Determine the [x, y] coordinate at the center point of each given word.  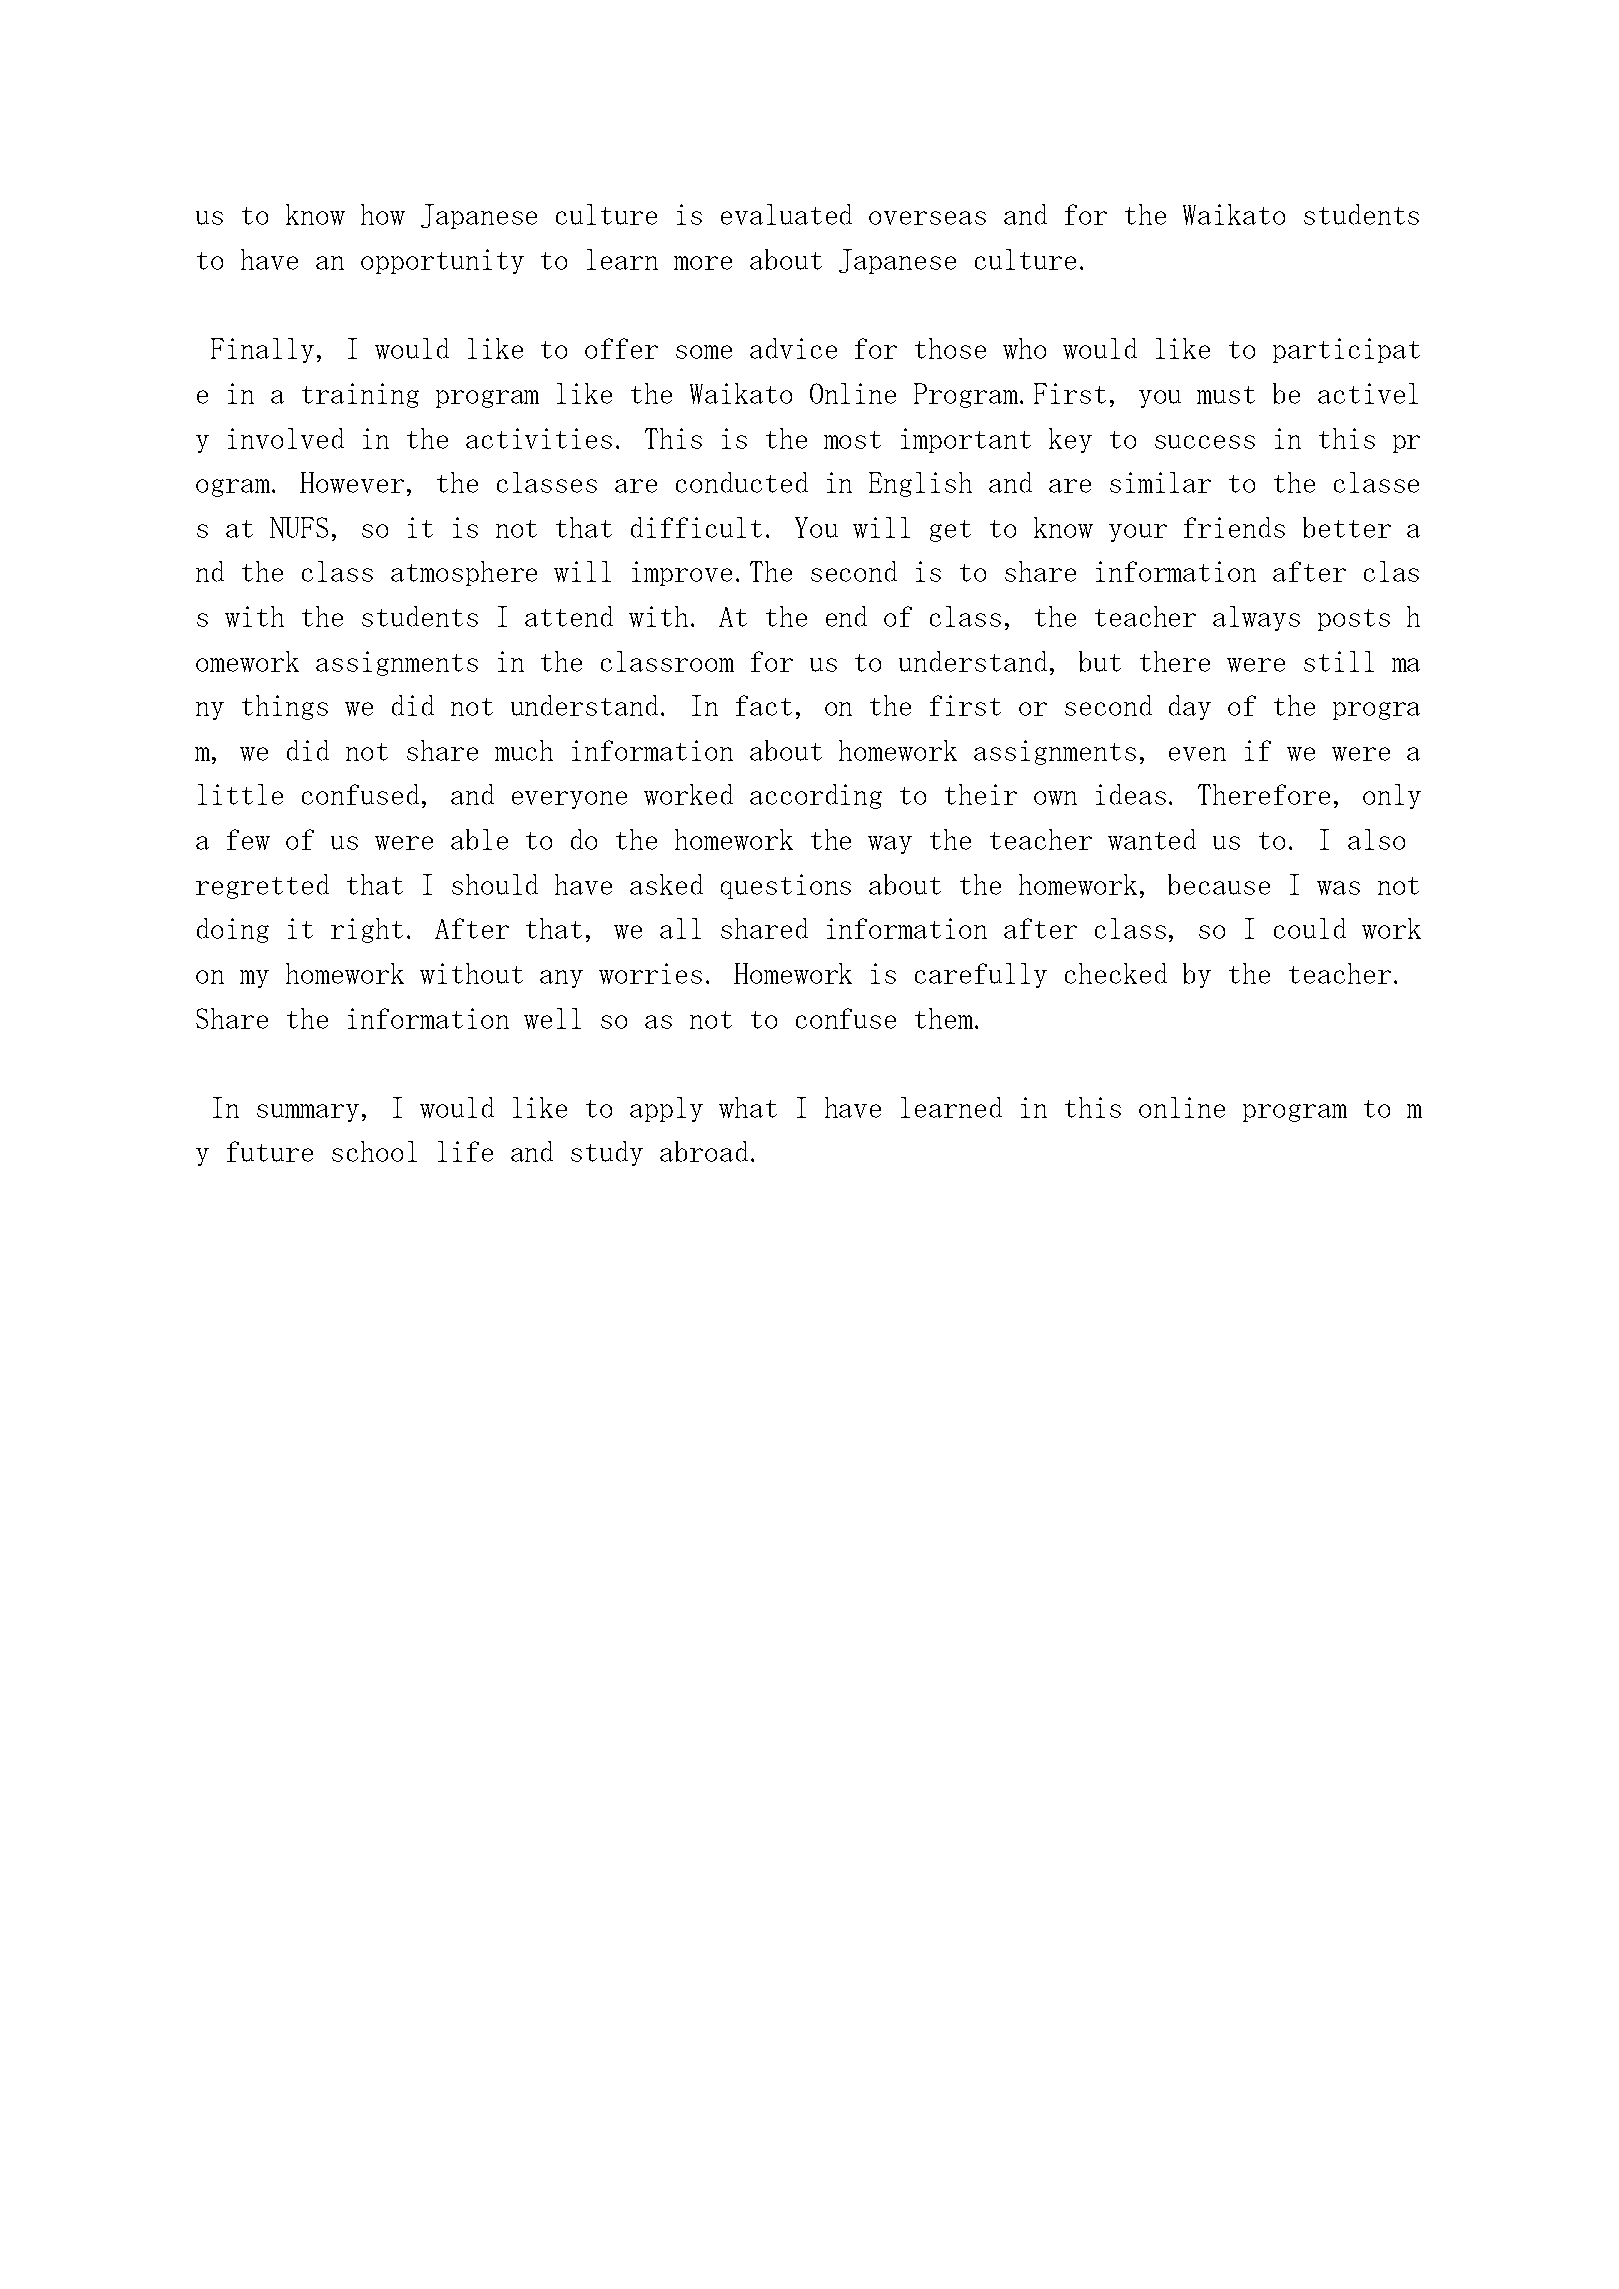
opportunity [442, 261]
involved [286, 438]
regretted [262, 886]
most [852, 440]
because [1219, 884]
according [816, 796]
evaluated [786, 214]
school [374, 1151]
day [1190, 707]
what [748, 1107]
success [1205, 442]
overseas [927, 218]
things [285, 707]
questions [786, 886]
